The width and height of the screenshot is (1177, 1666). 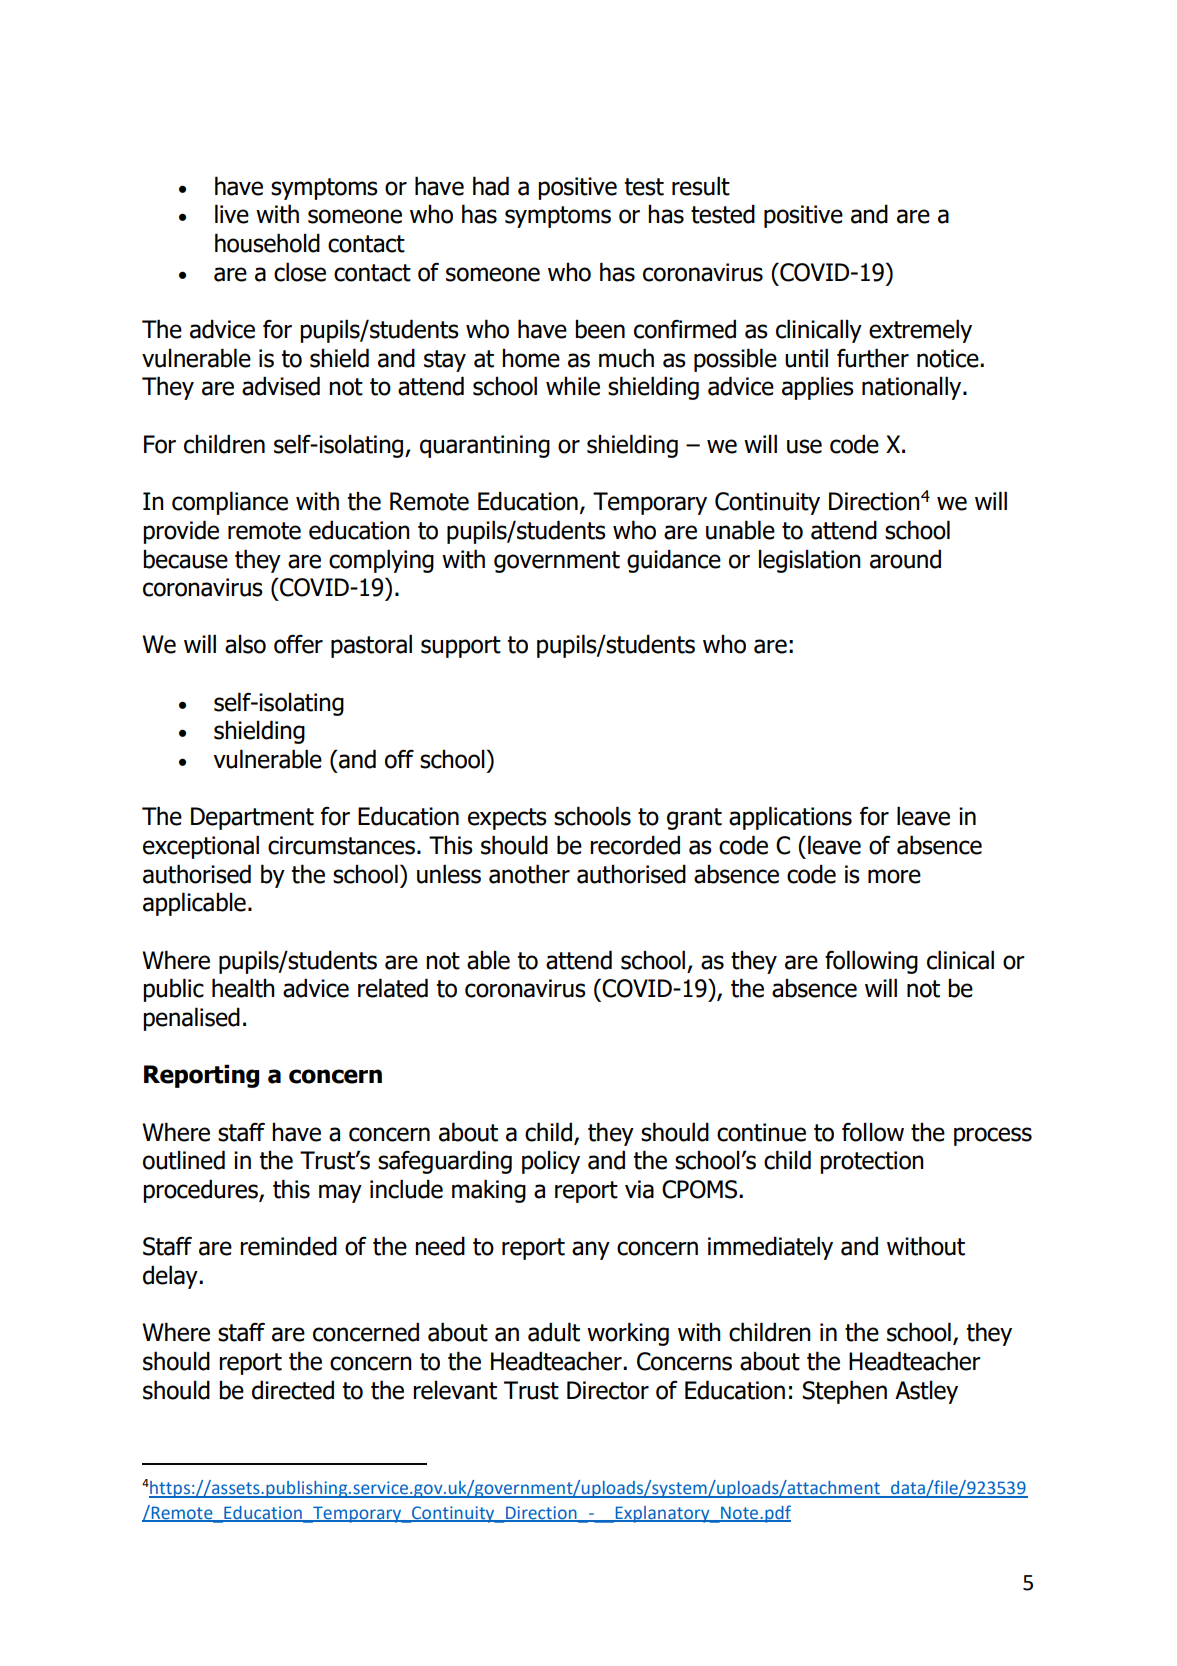 I want to click on around, so click(x=905, y=559).
